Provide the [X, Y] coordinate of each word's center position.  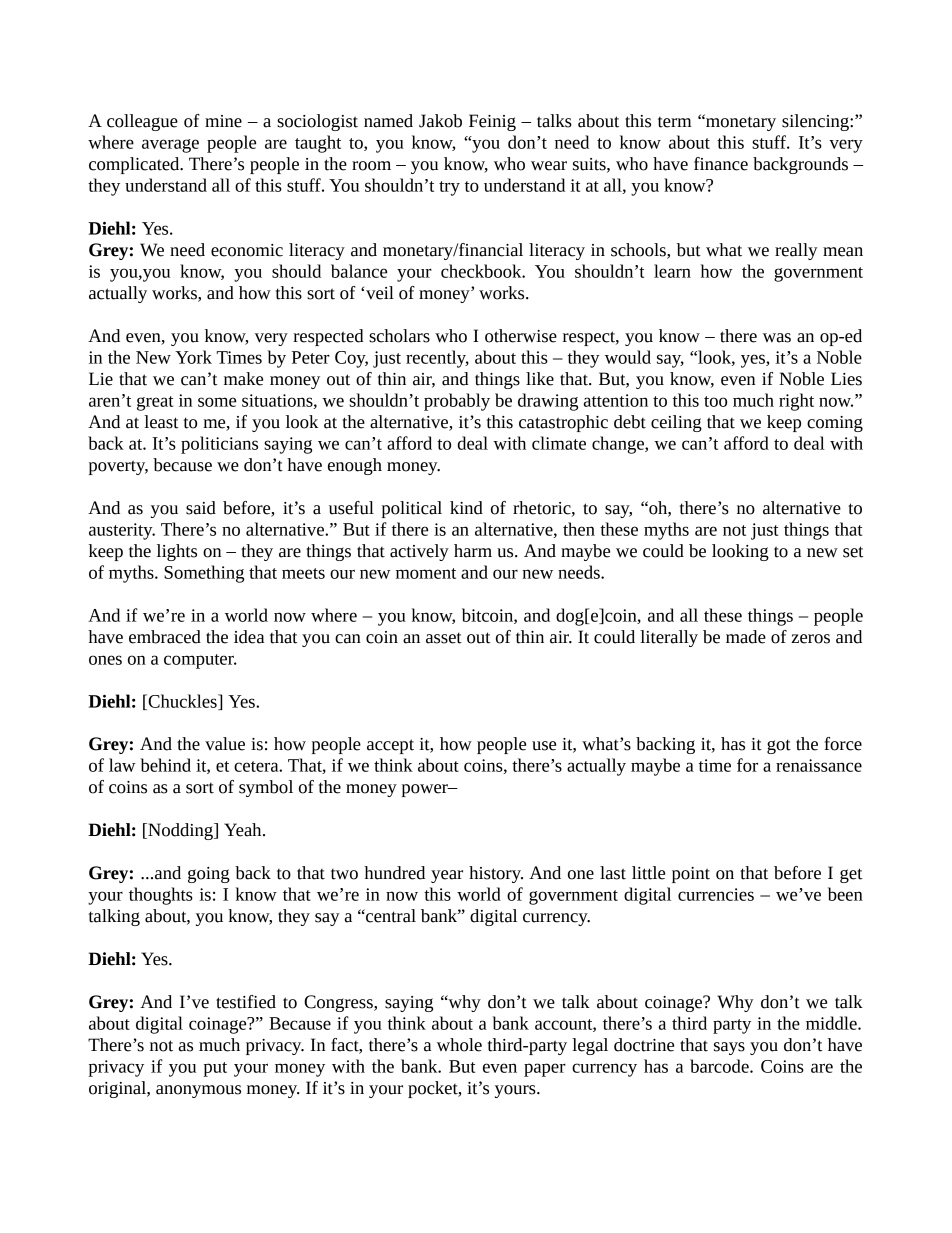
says [729, 1048]
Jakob [440, 121]
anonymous [198, 1091]
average [170, 146]
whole [459, 1045]
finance [721, 164]
